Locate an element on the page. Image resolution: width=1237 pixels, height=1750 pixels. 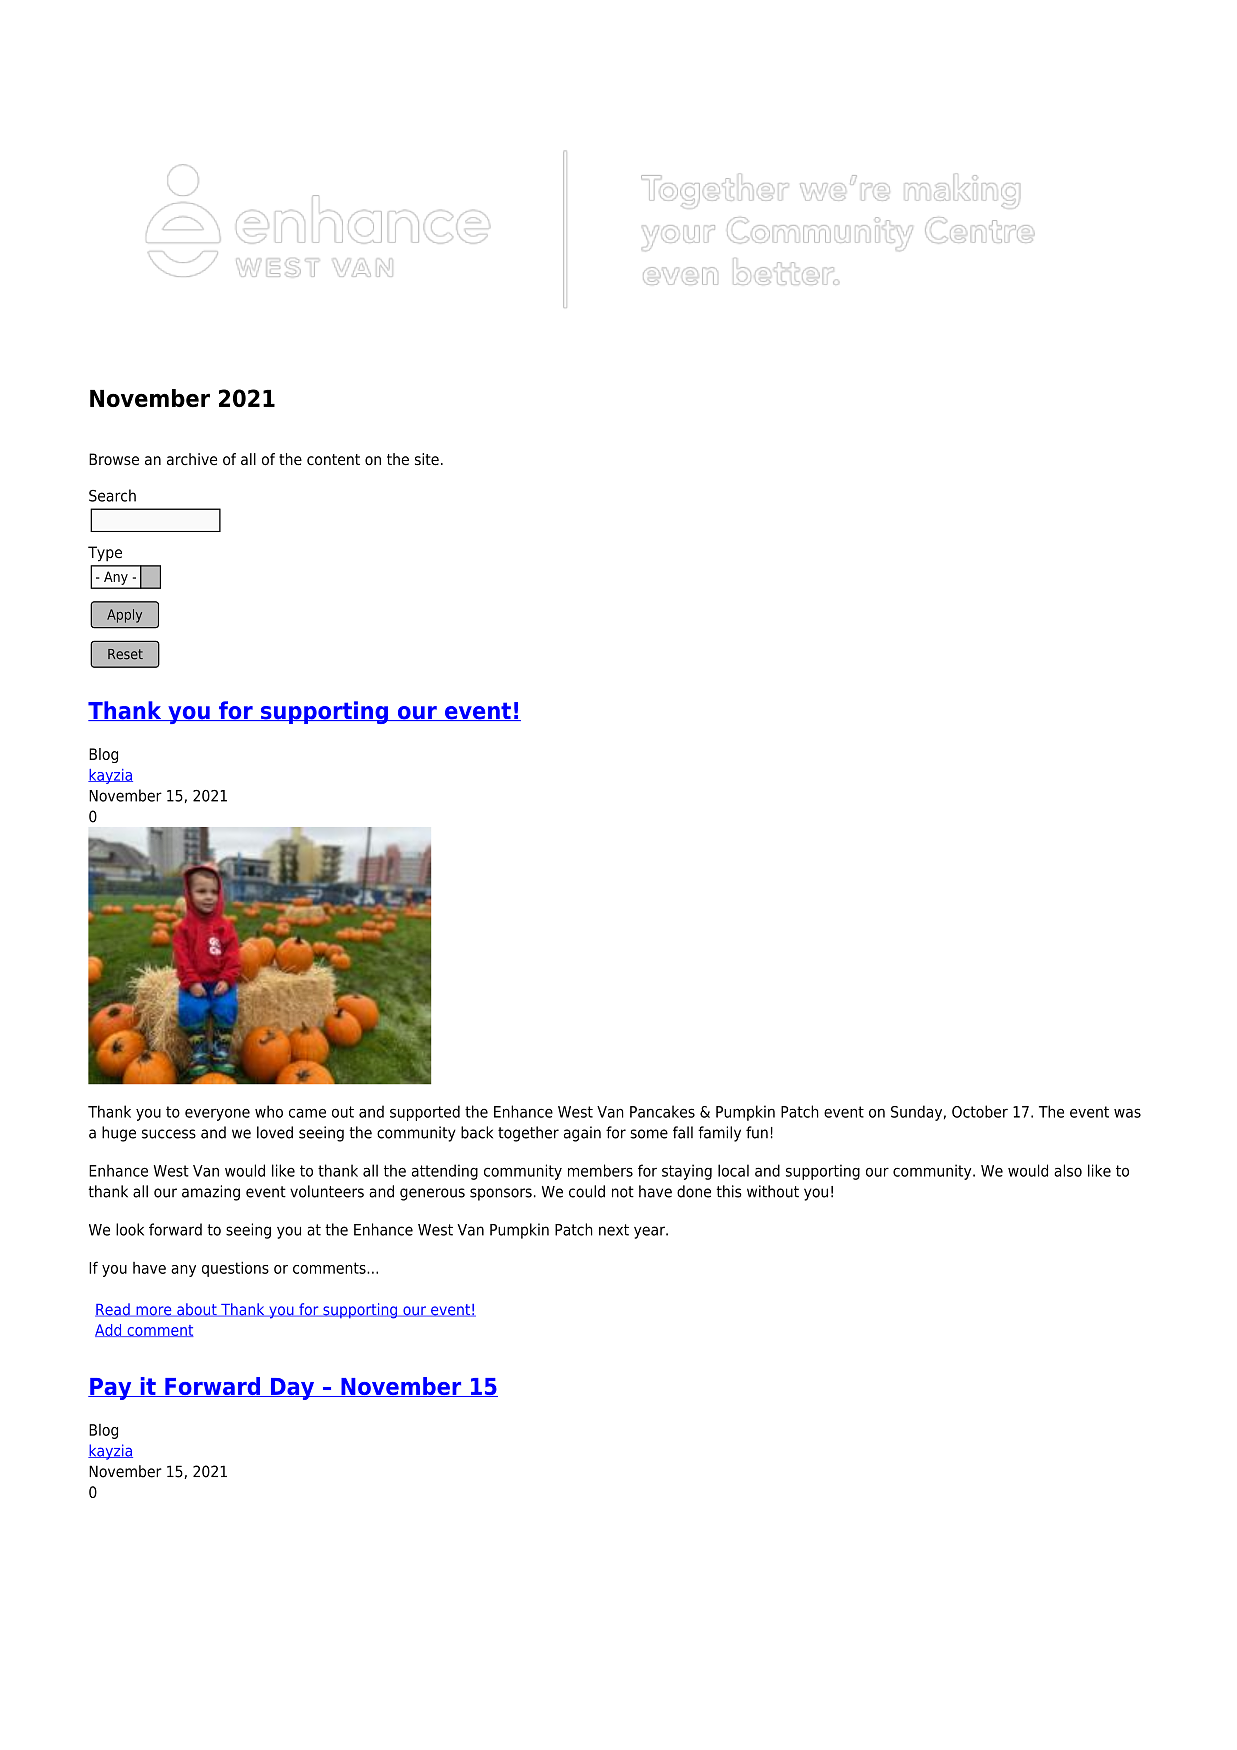
October is located at coordinates (980, 1111).
